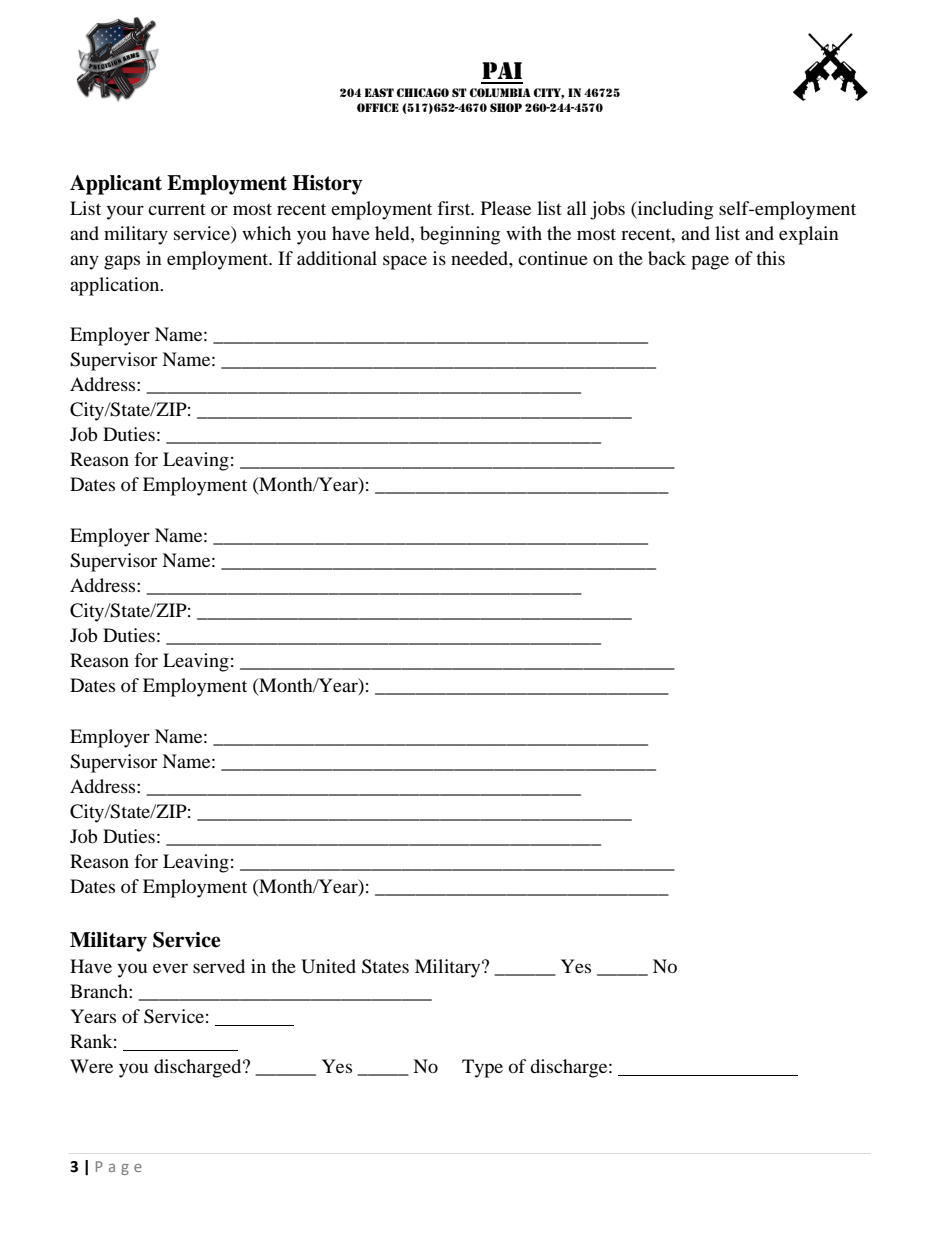 This document has width=952, height=1233. What do you see at coordinates (116, 185) in the document?
I see `Applicant` at bounding box center [116, 185].
